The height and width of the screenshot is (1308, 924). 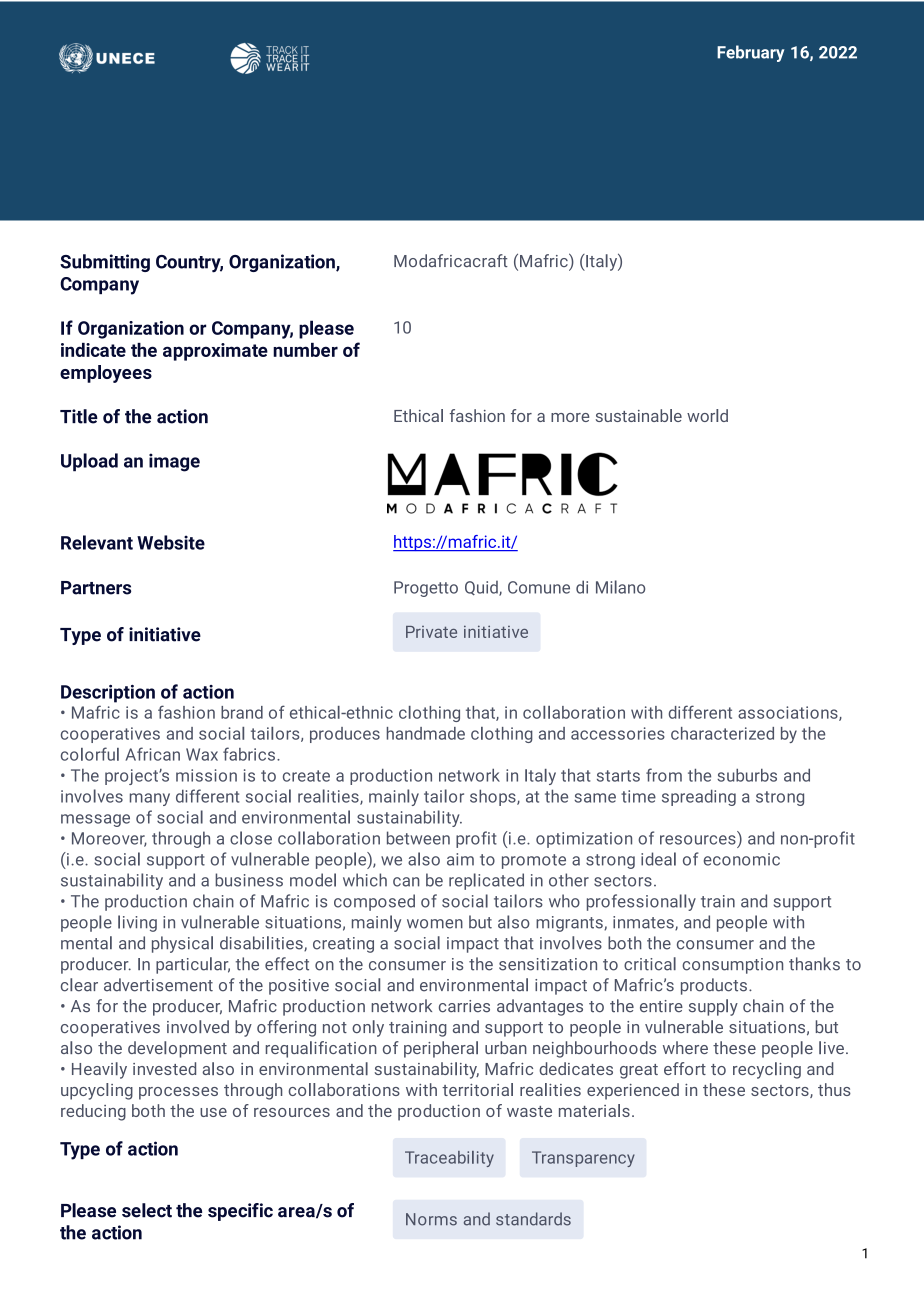 What do you see at coordinates (707, 415) in the screenshot?
I see `world` at bounding box center [707, 415].
